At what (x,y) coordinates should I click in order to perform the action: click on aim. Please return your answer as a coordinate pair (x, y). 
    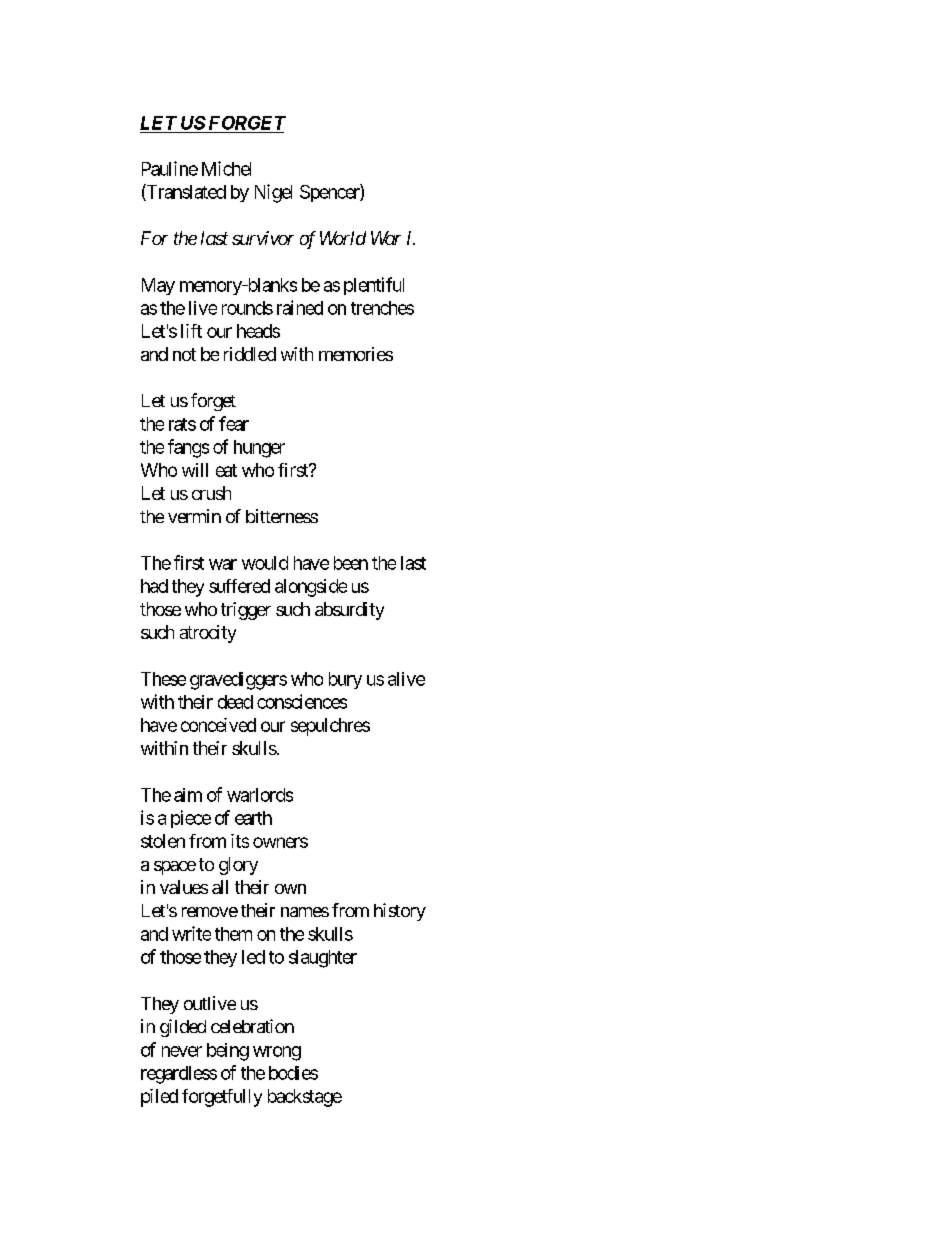
    Looking at the image, I should click on (188, 795).
